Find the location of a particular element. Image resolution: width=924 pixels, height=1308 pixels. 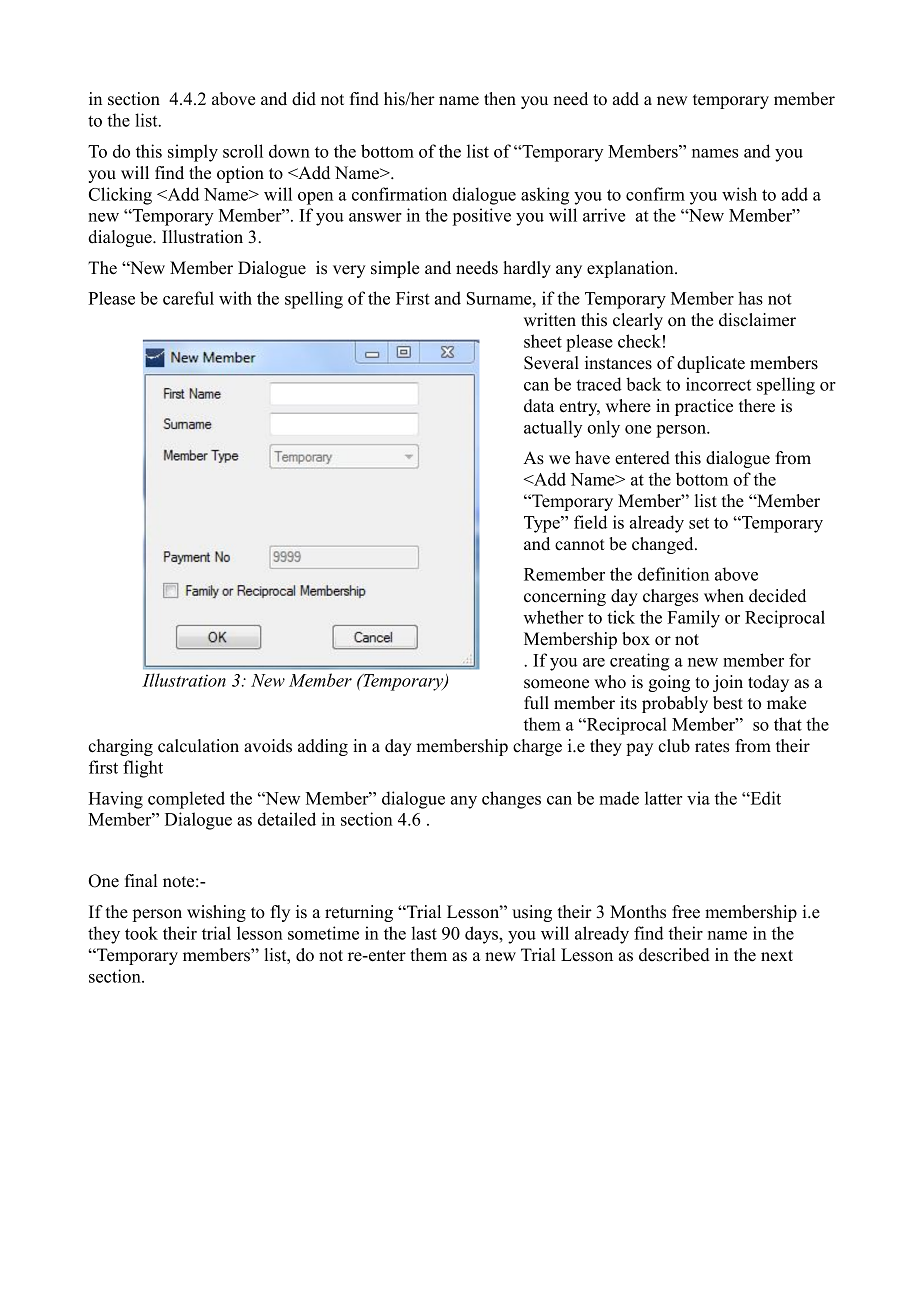

then is located at coordinates (500, 99).
